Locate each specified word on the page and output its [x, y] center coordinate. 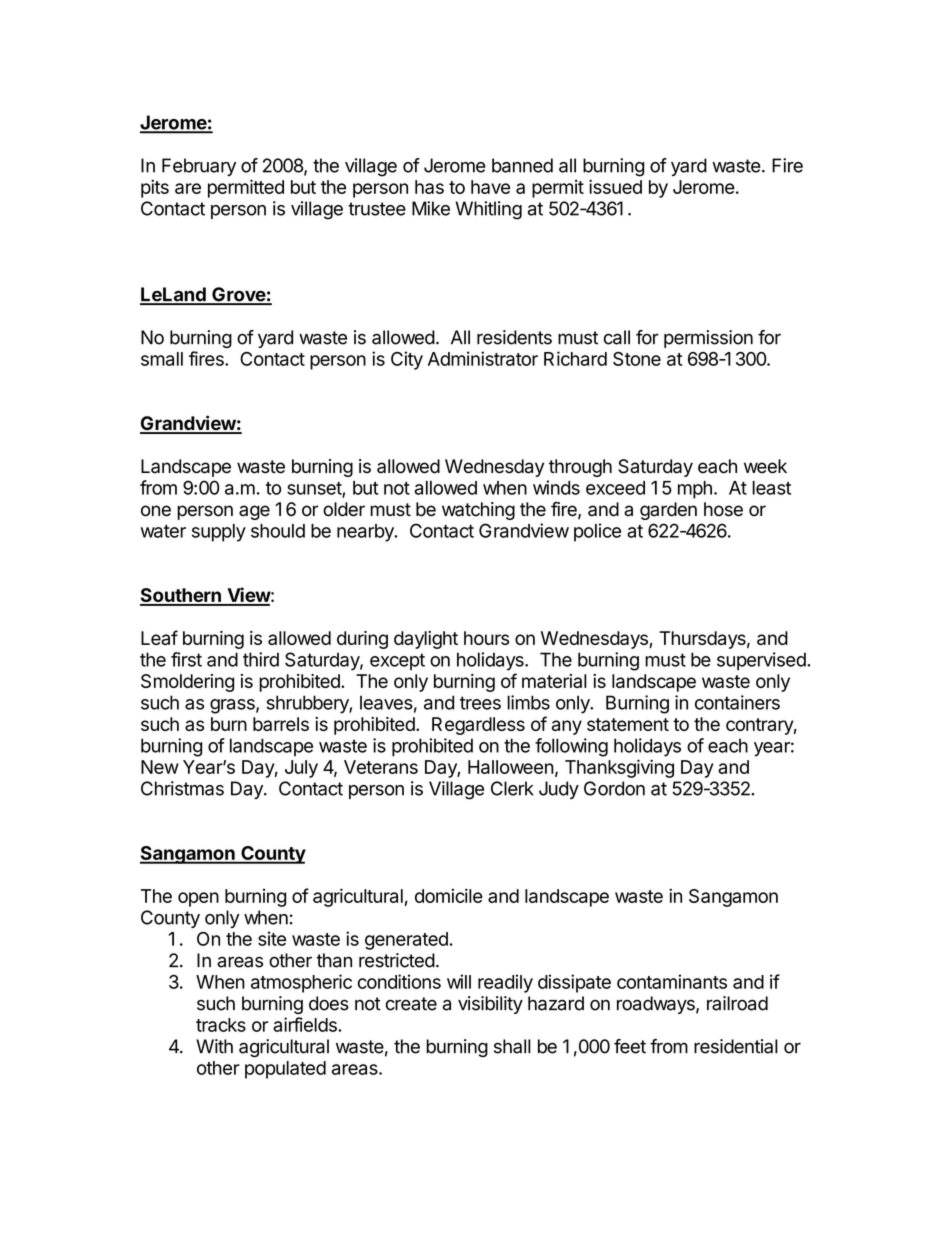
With [214, 1046]
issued [615, 186]
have [490, 187]
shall [512, 1046]
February [199, 167]
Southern [181, 596]
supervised [762, 661]
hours [486, 638]
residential [736, 1046]
